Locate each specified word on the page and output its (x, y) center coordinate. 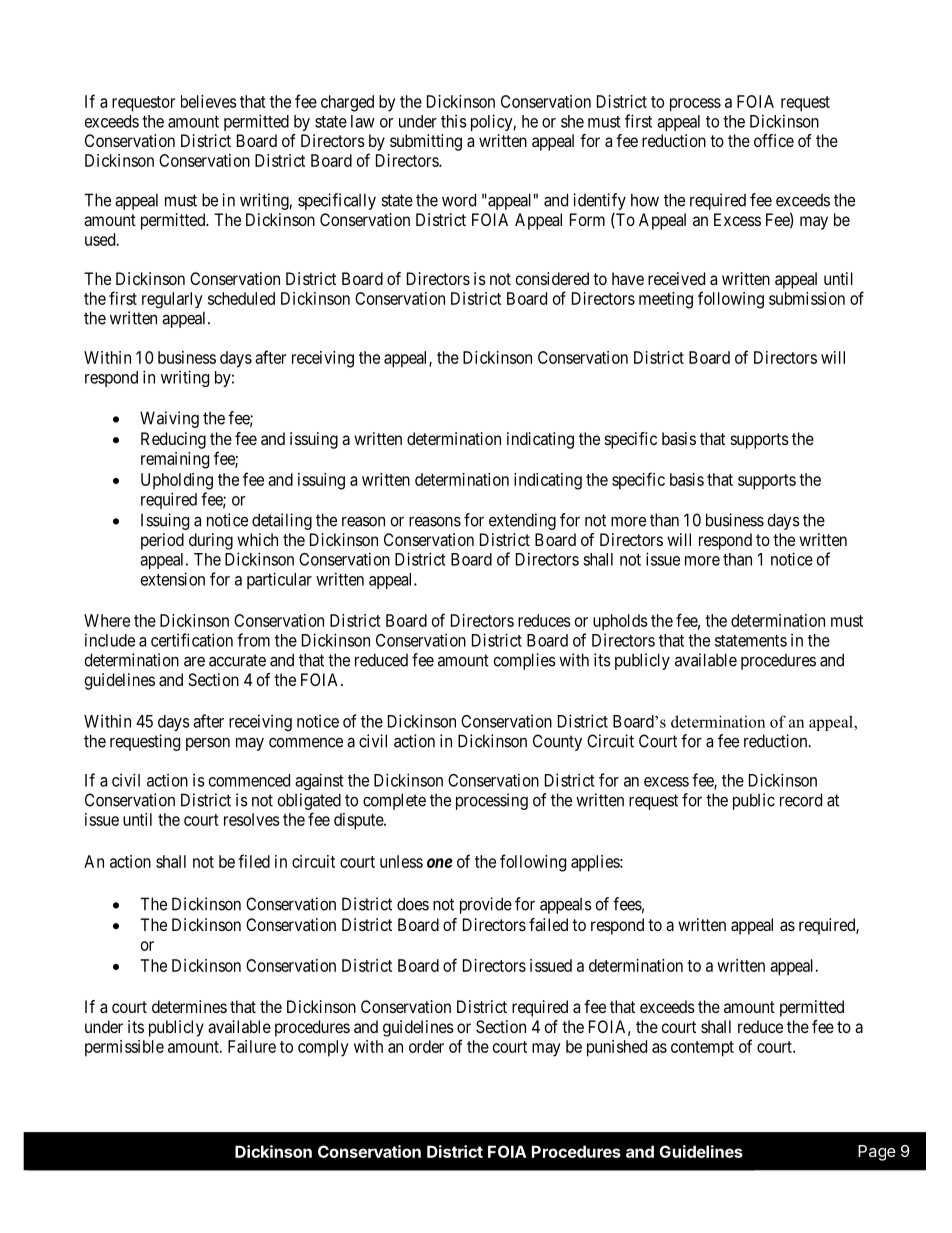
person (208, 744)
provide (486, 905)
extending (522, 521)
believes (209, 101)
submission (807, 298)
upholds (620, 622)
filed (254, 861)
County (557, 742)
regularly (172, 300)
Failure (252, 1046)
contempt (702, 1049)
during (211, 541)
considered (552, 278)
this (454, 121)
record (801, 800)
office (774, 140)
